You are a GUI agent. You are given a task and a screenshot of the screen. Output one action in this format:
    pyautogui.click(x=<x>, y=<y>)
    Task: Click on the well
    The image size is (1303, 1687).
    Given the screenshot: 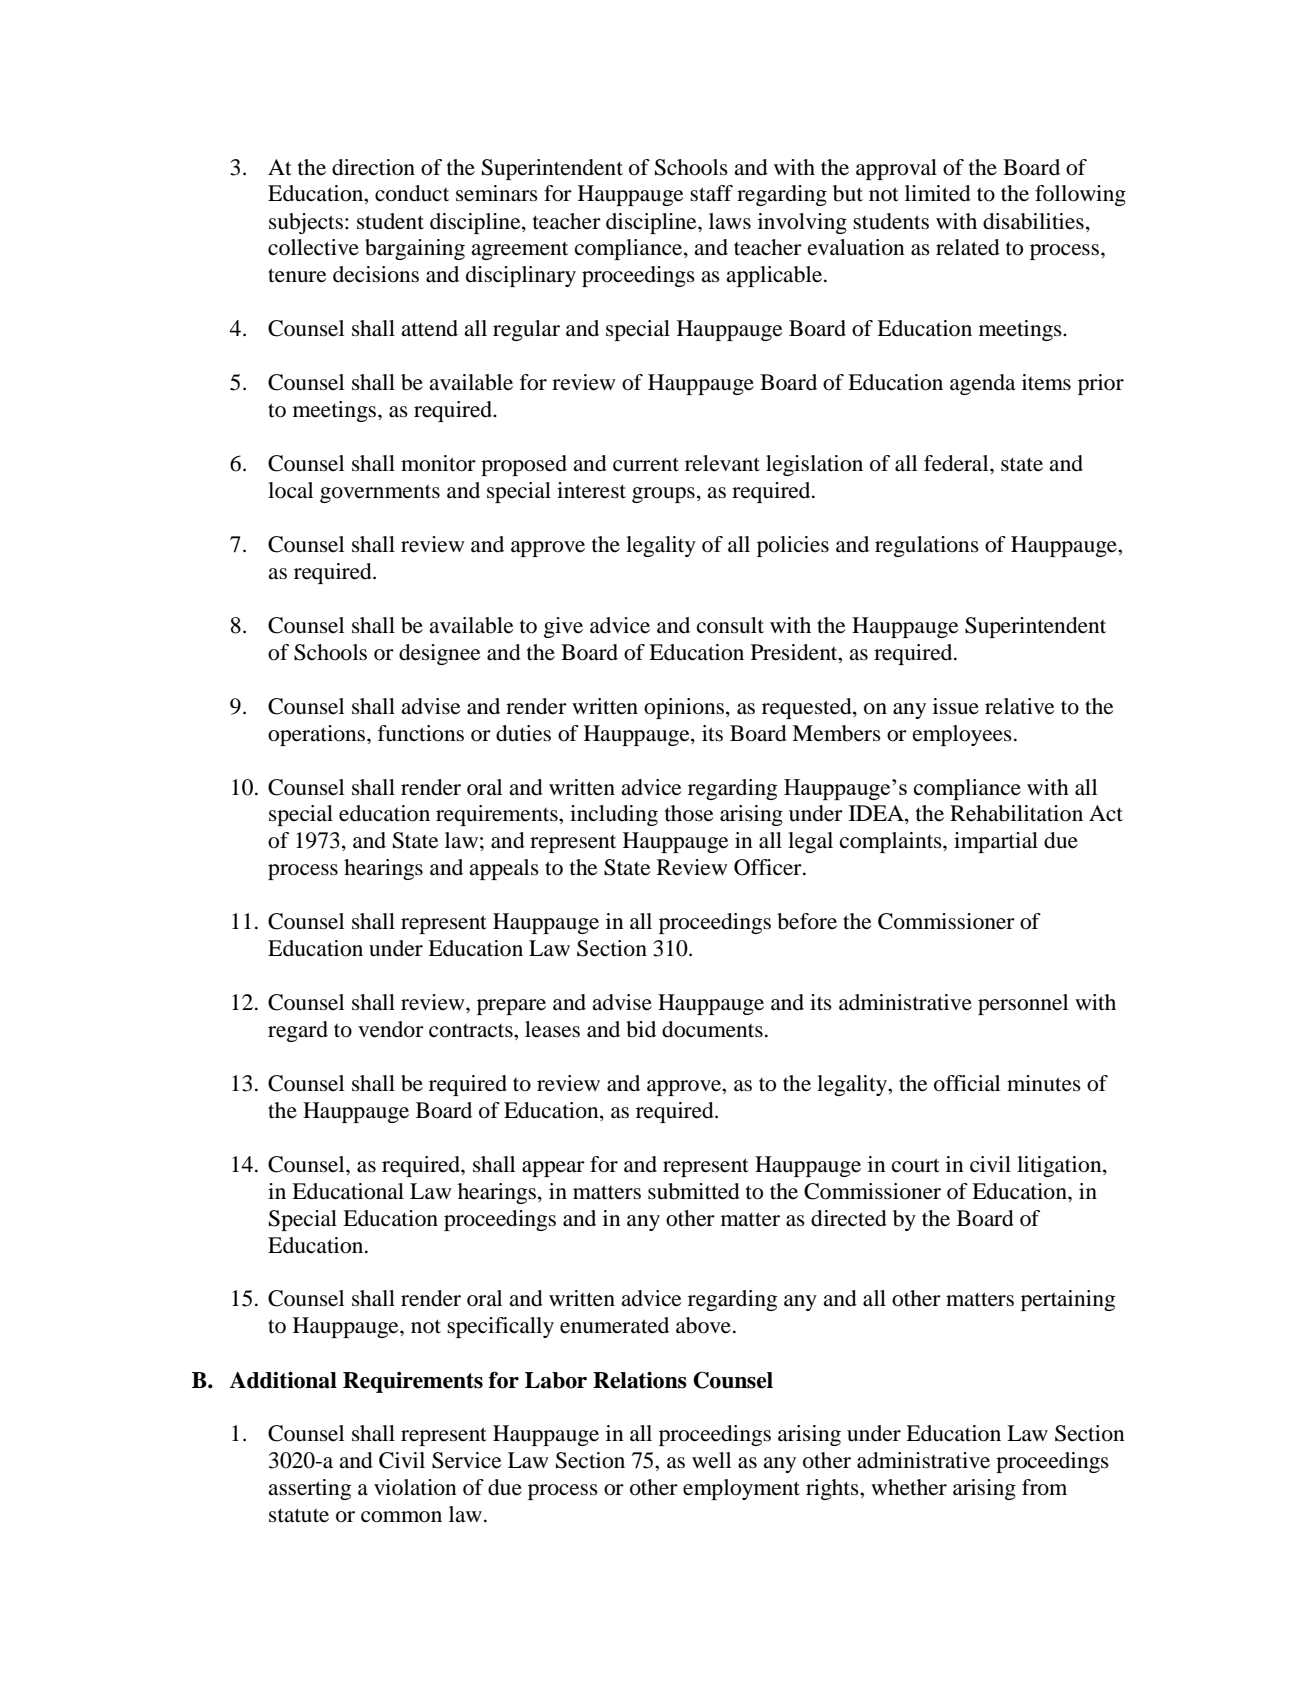 What is the action you would take?
    pyautogui.click(x=711, y=1460)
